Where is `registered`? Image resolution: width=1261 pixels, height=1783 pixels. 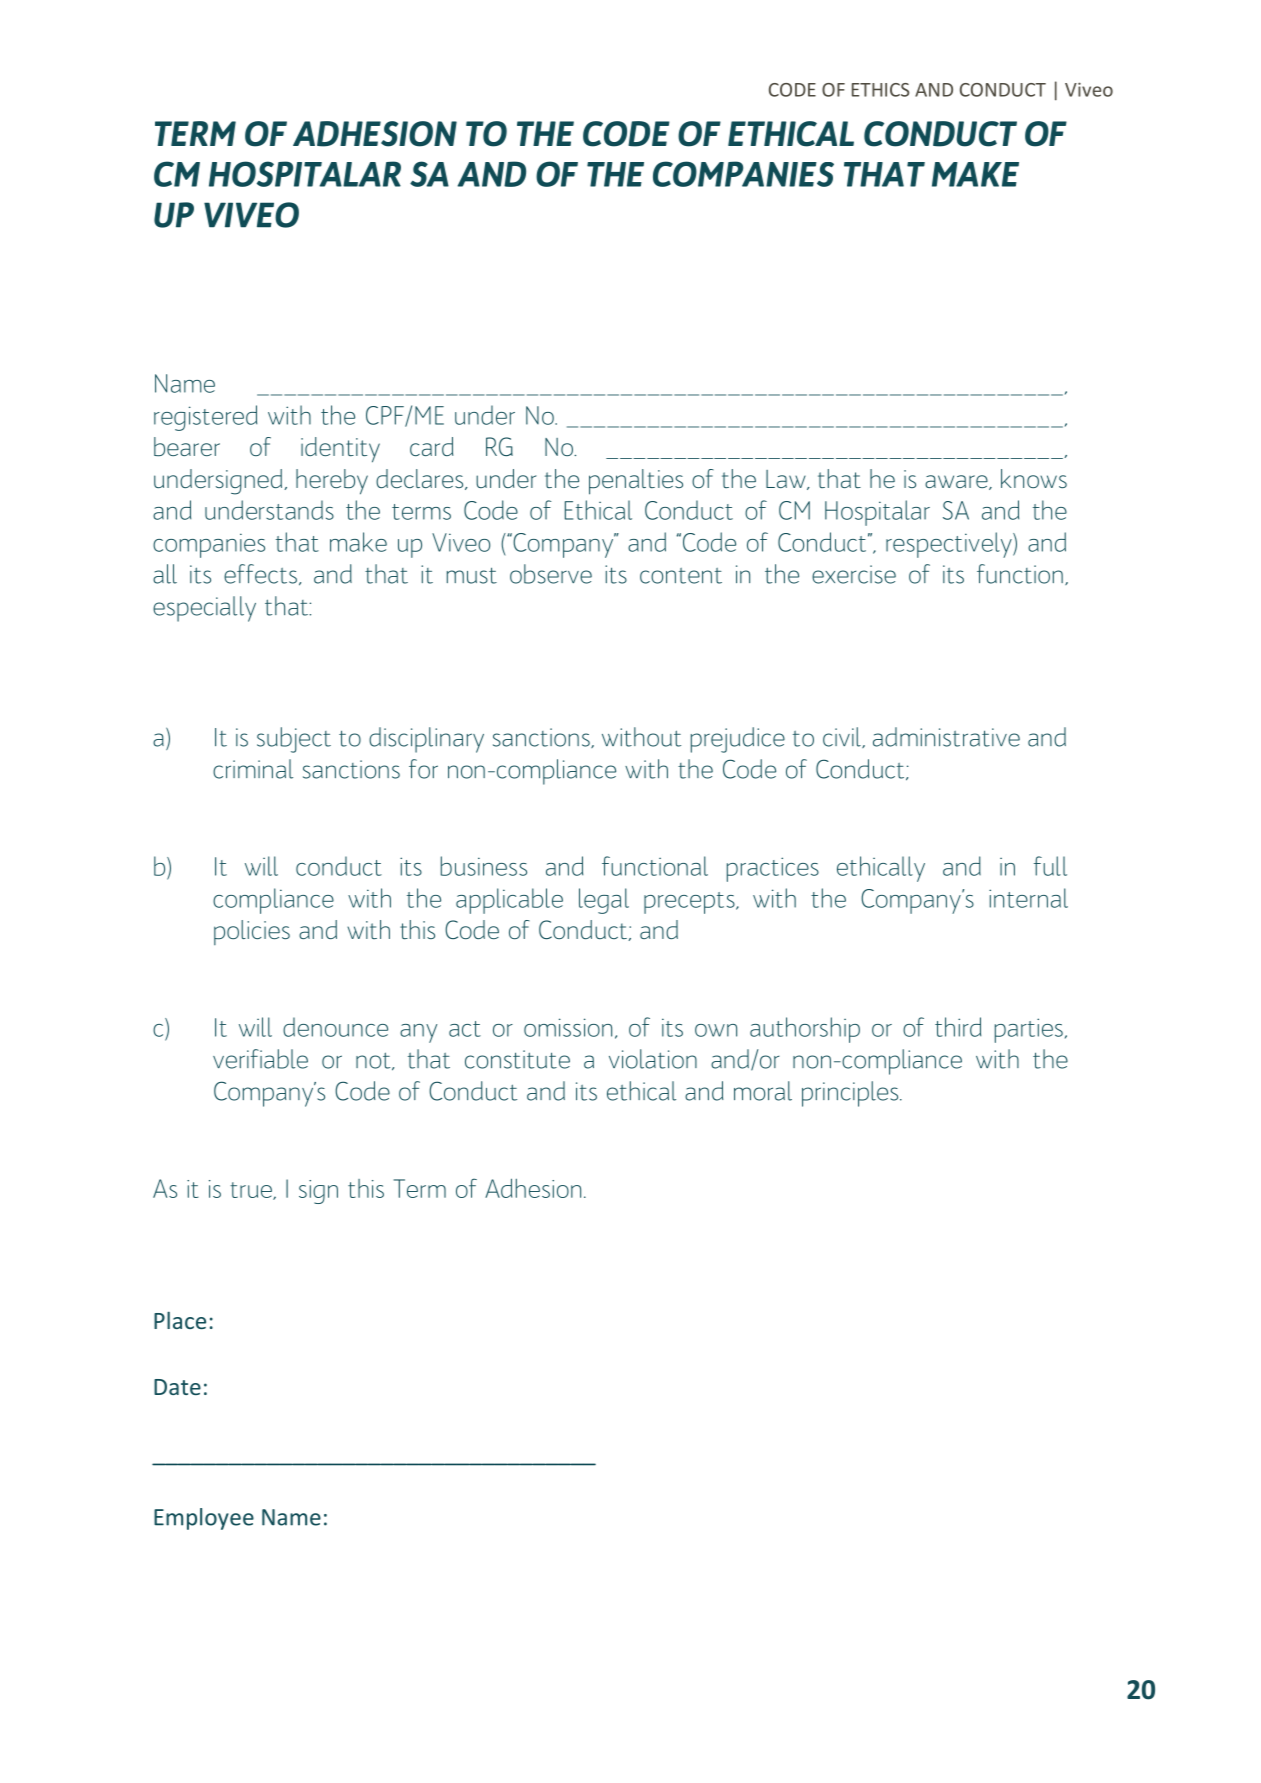
registered is located at coordinates (205, 418).
